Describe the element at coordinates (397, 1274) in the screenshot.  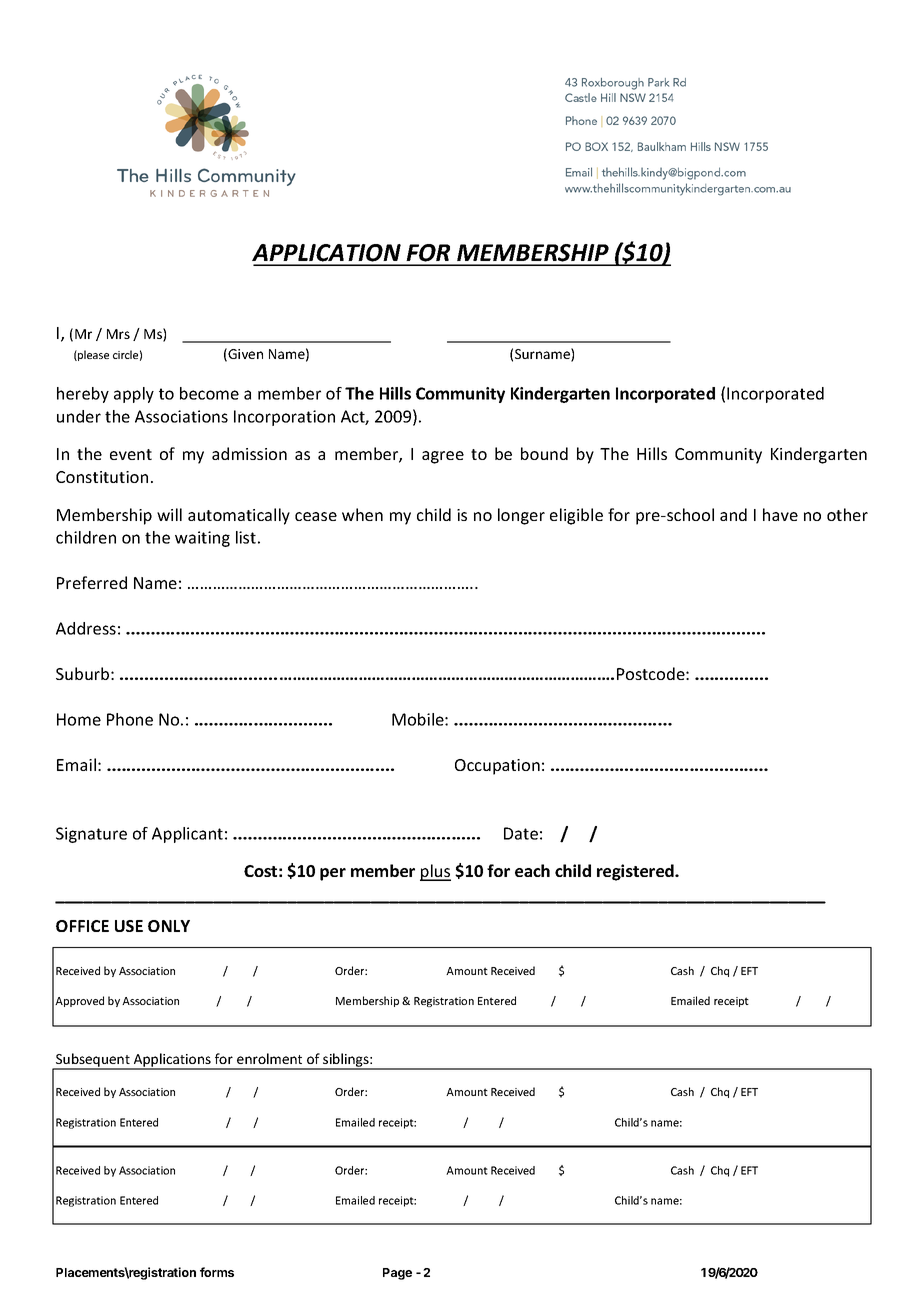
I see `Page` at that location.
